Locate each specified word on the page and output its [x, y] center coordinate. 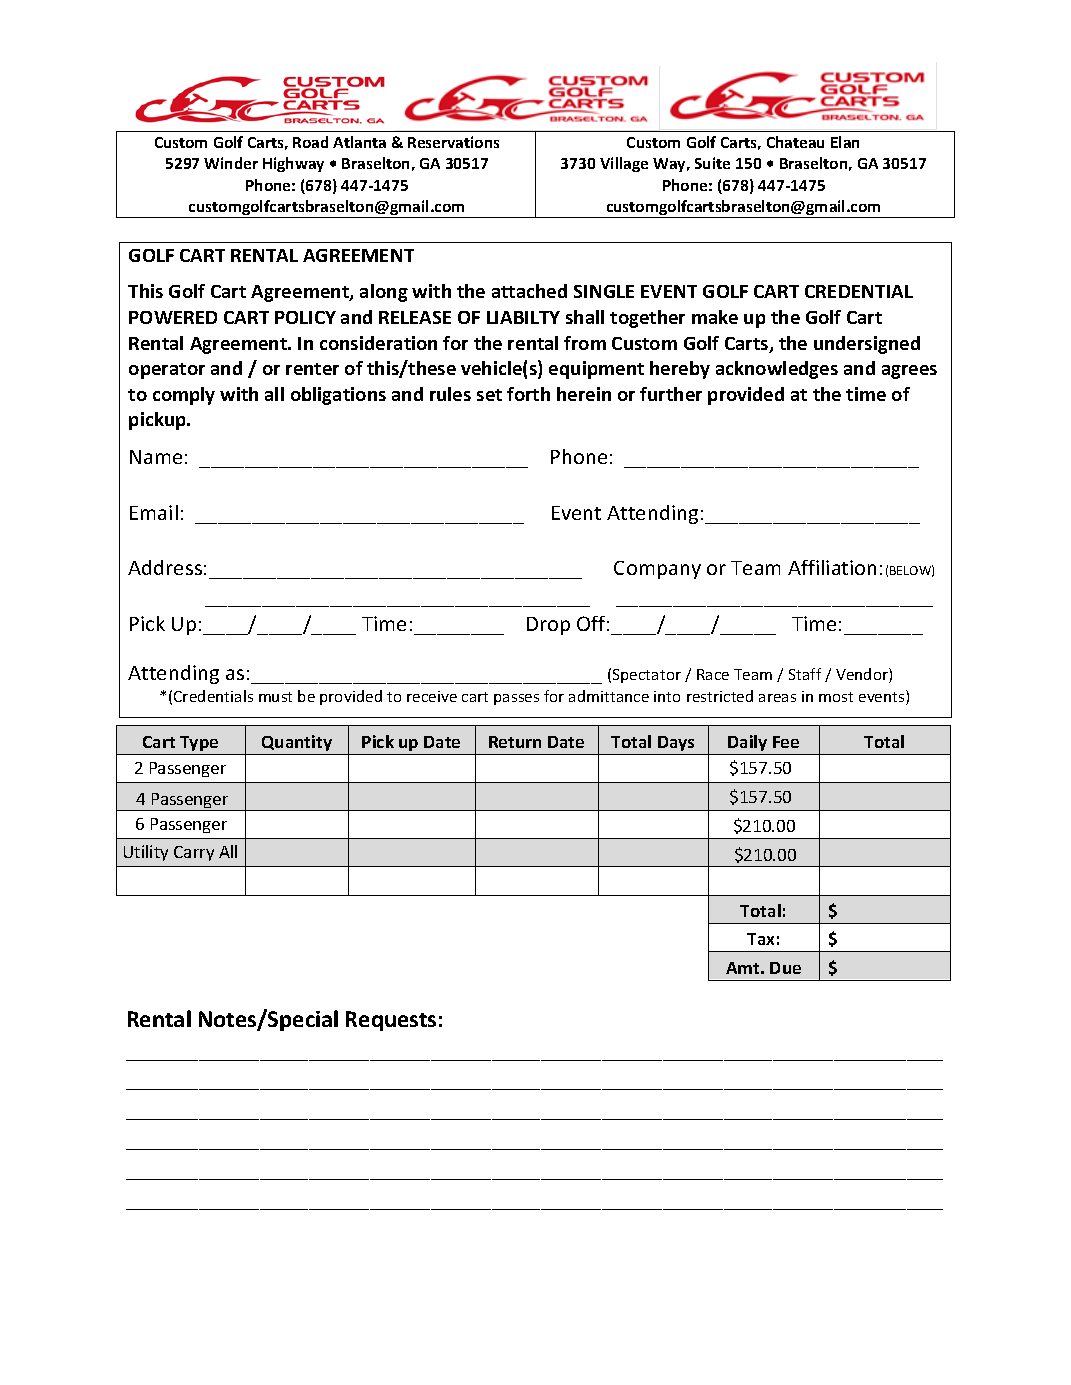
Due [785, 968]
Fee [786, 742]
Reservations [453, 142]
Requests [391, 1021]
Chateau [795, 142]
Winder [231, 163]
